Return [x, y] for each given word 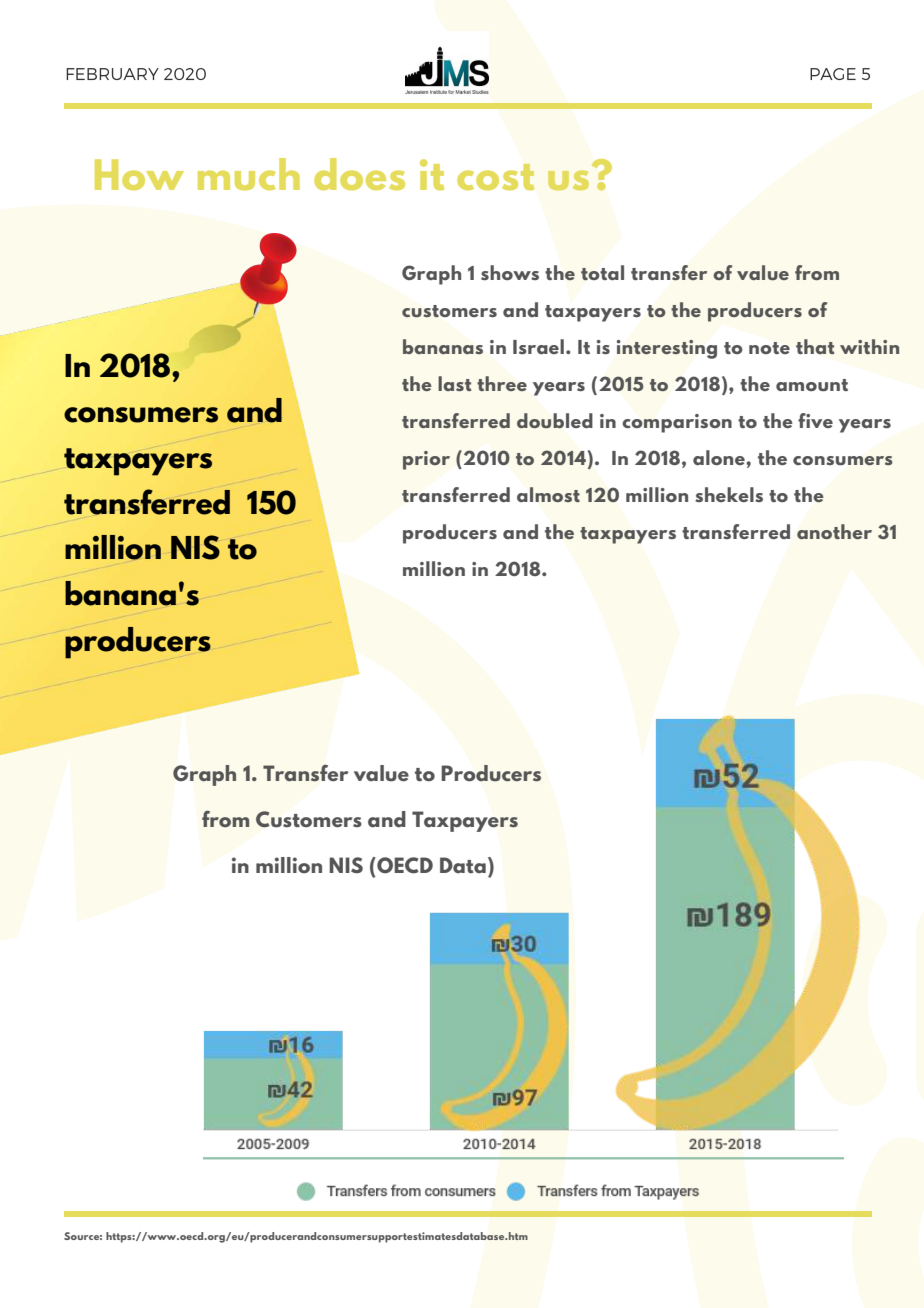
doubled [555, 420]
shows [510, 272]
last [455, 383]
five [815, 420]
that [815, 346]
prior [426, 460]
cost [495, 177]
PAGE [833, 74]
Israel [538, 346]
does [359, 174]
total [602, 273]
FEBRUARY [112, 74]
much [249, 174]
